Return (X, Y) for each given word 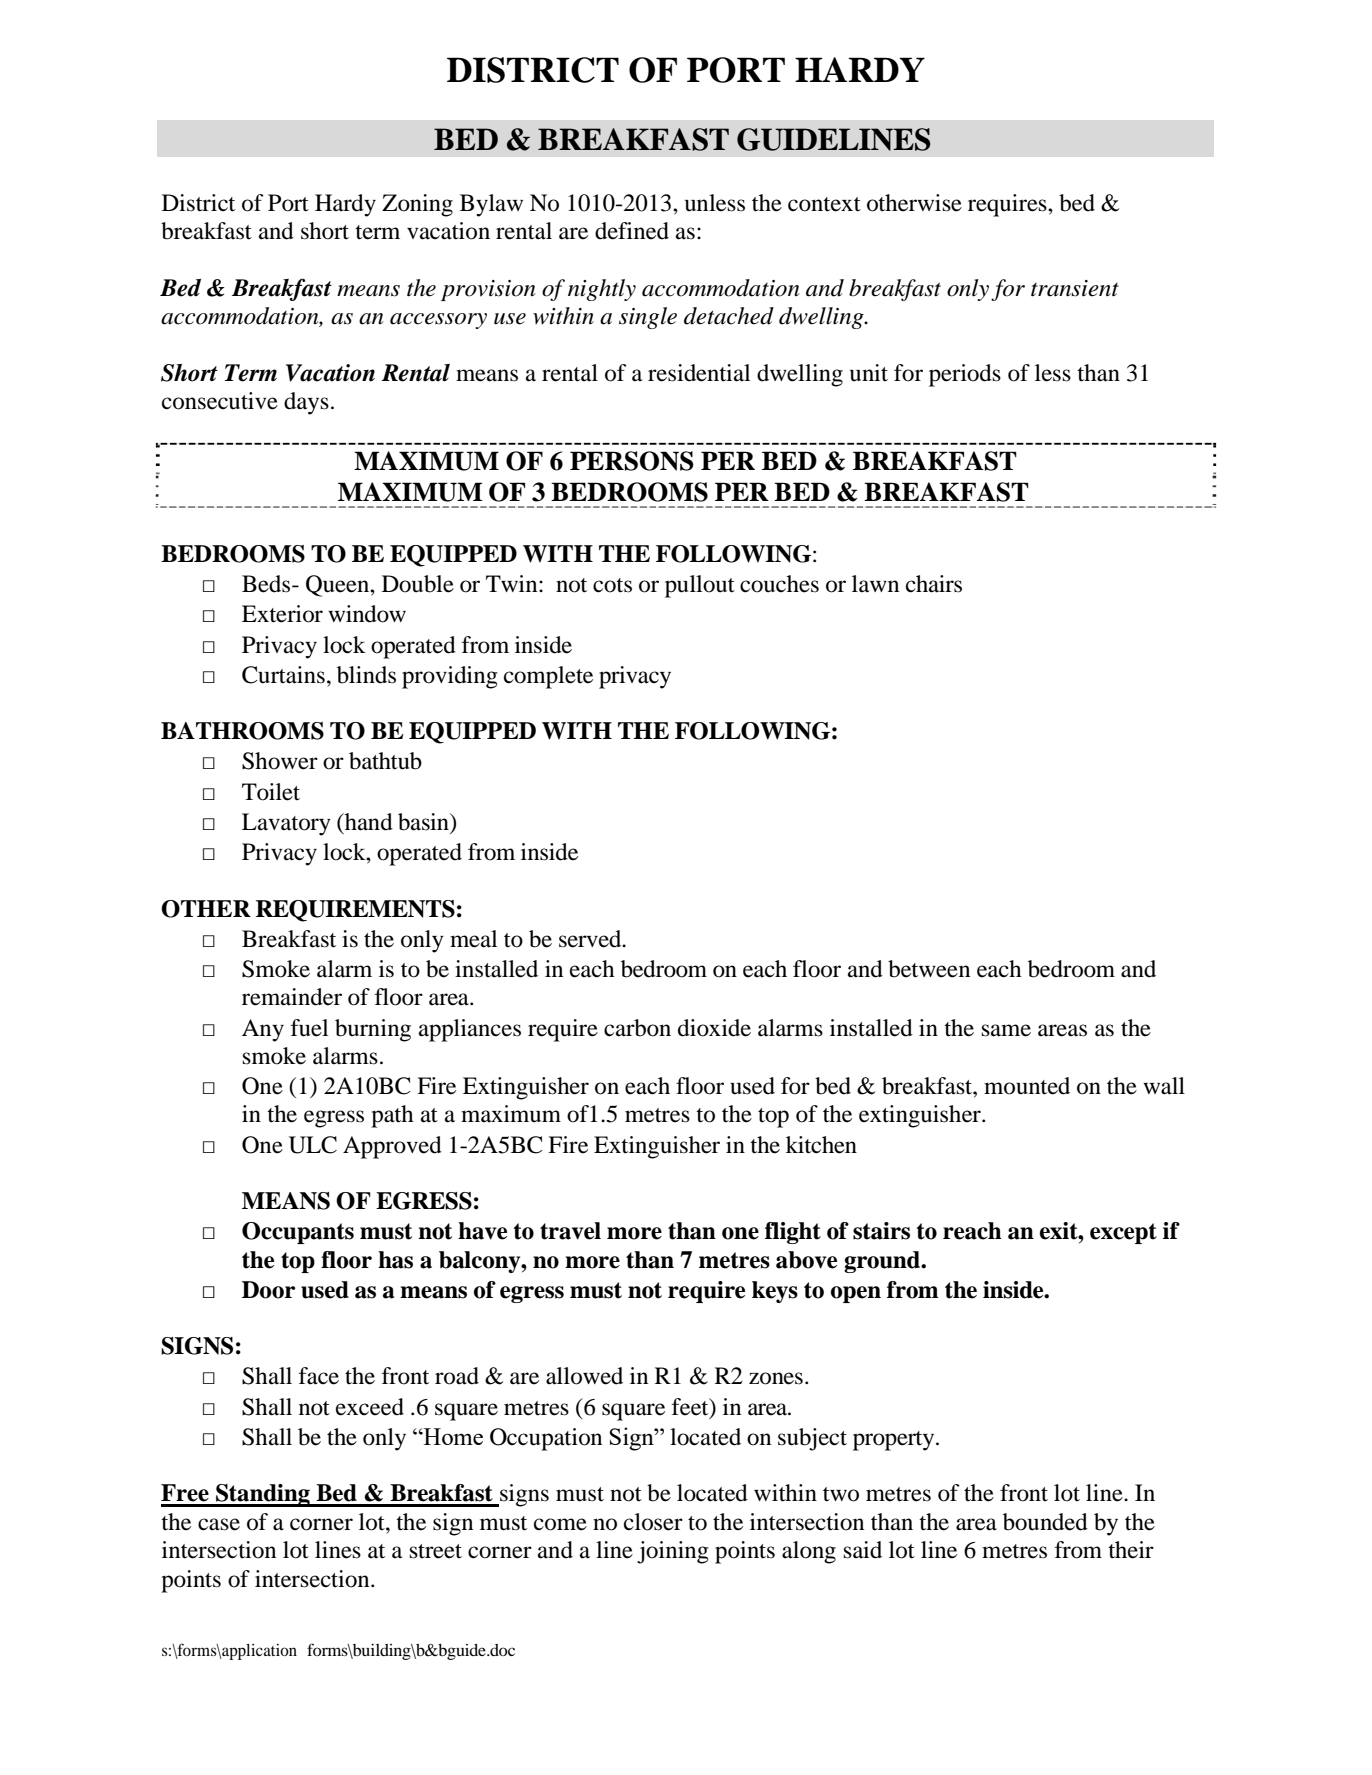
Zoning (417, 205)
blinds (366, 675)
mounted (1027, 1086)
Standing (263, 1495)
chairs (934, 584)
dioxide (714, 1028)
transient (1075, 288)
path (392, 1116)
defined (632, 231)
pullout (700, 586)
